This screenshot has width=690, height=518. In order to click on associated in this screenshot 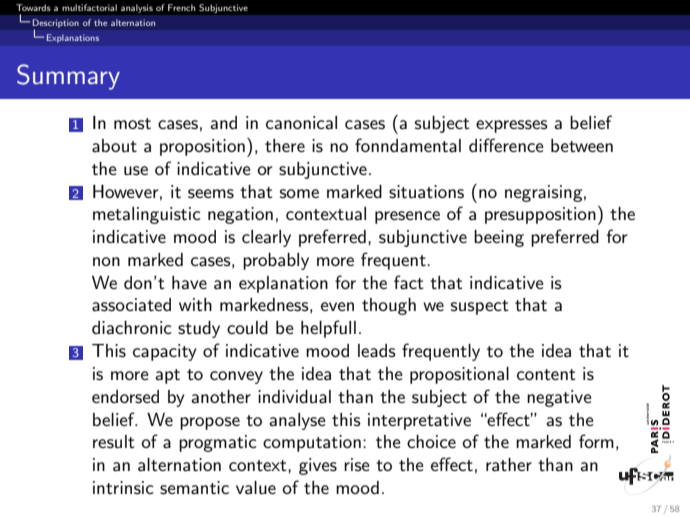, I will do `click(131, 305)`.
